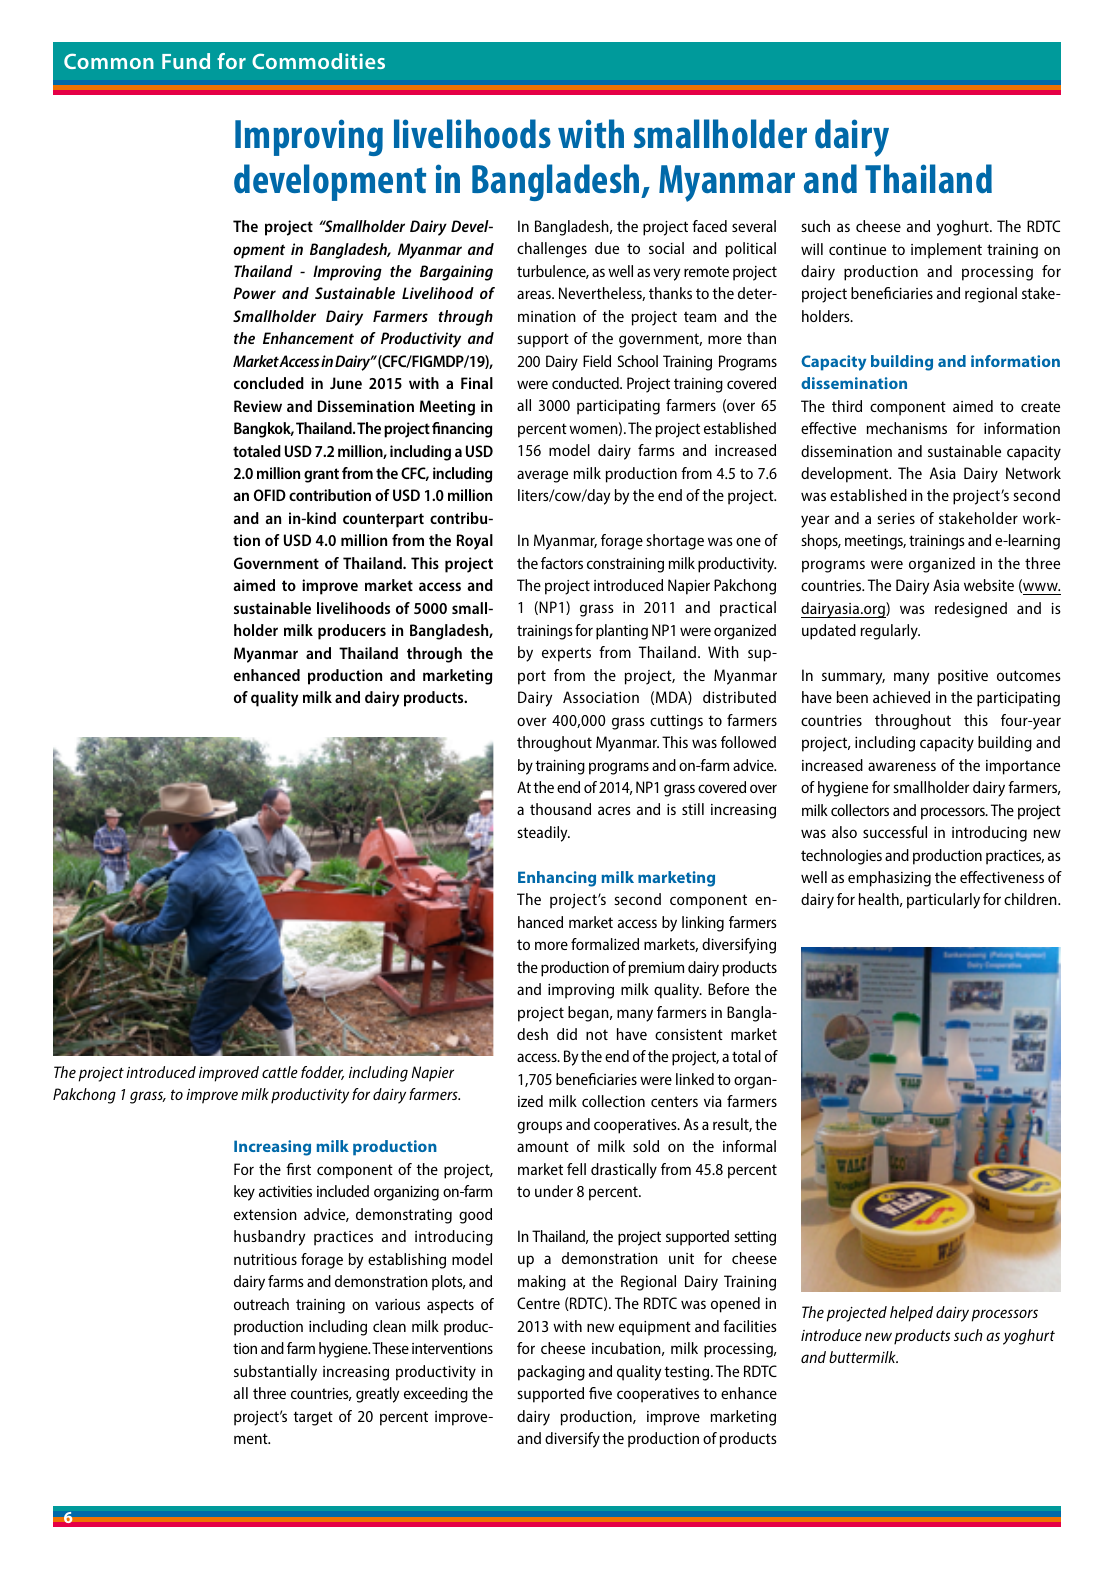  What do you see at coordinates (943, 901) in the screenshot?
I see `particularly` at bounding box center [943, 901].
